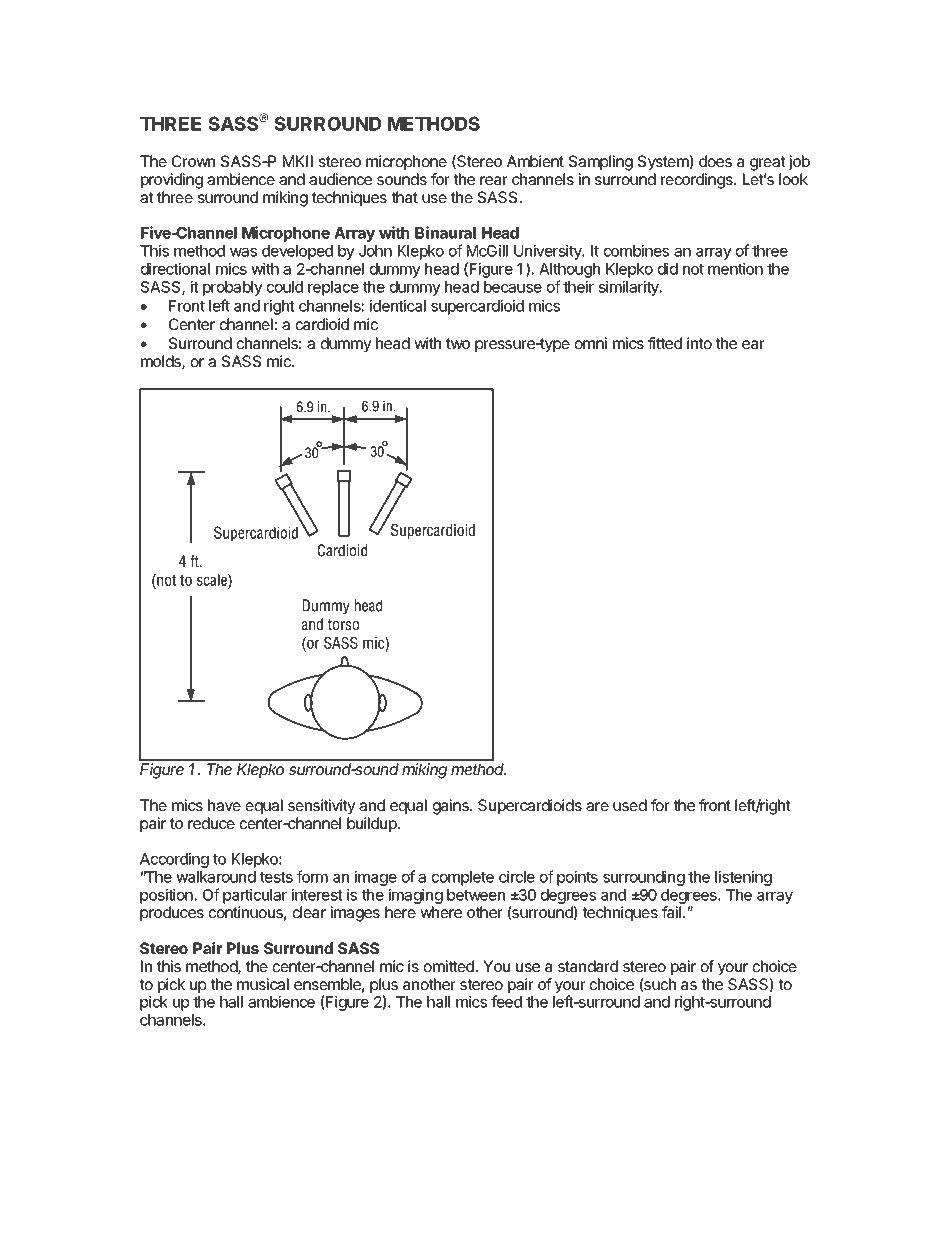 The height and width of the screenshot is (1233, 952). What do you see at coordinates (263, 984) in the screenshot?
I see `musical` at bounding box center [263, 984].
